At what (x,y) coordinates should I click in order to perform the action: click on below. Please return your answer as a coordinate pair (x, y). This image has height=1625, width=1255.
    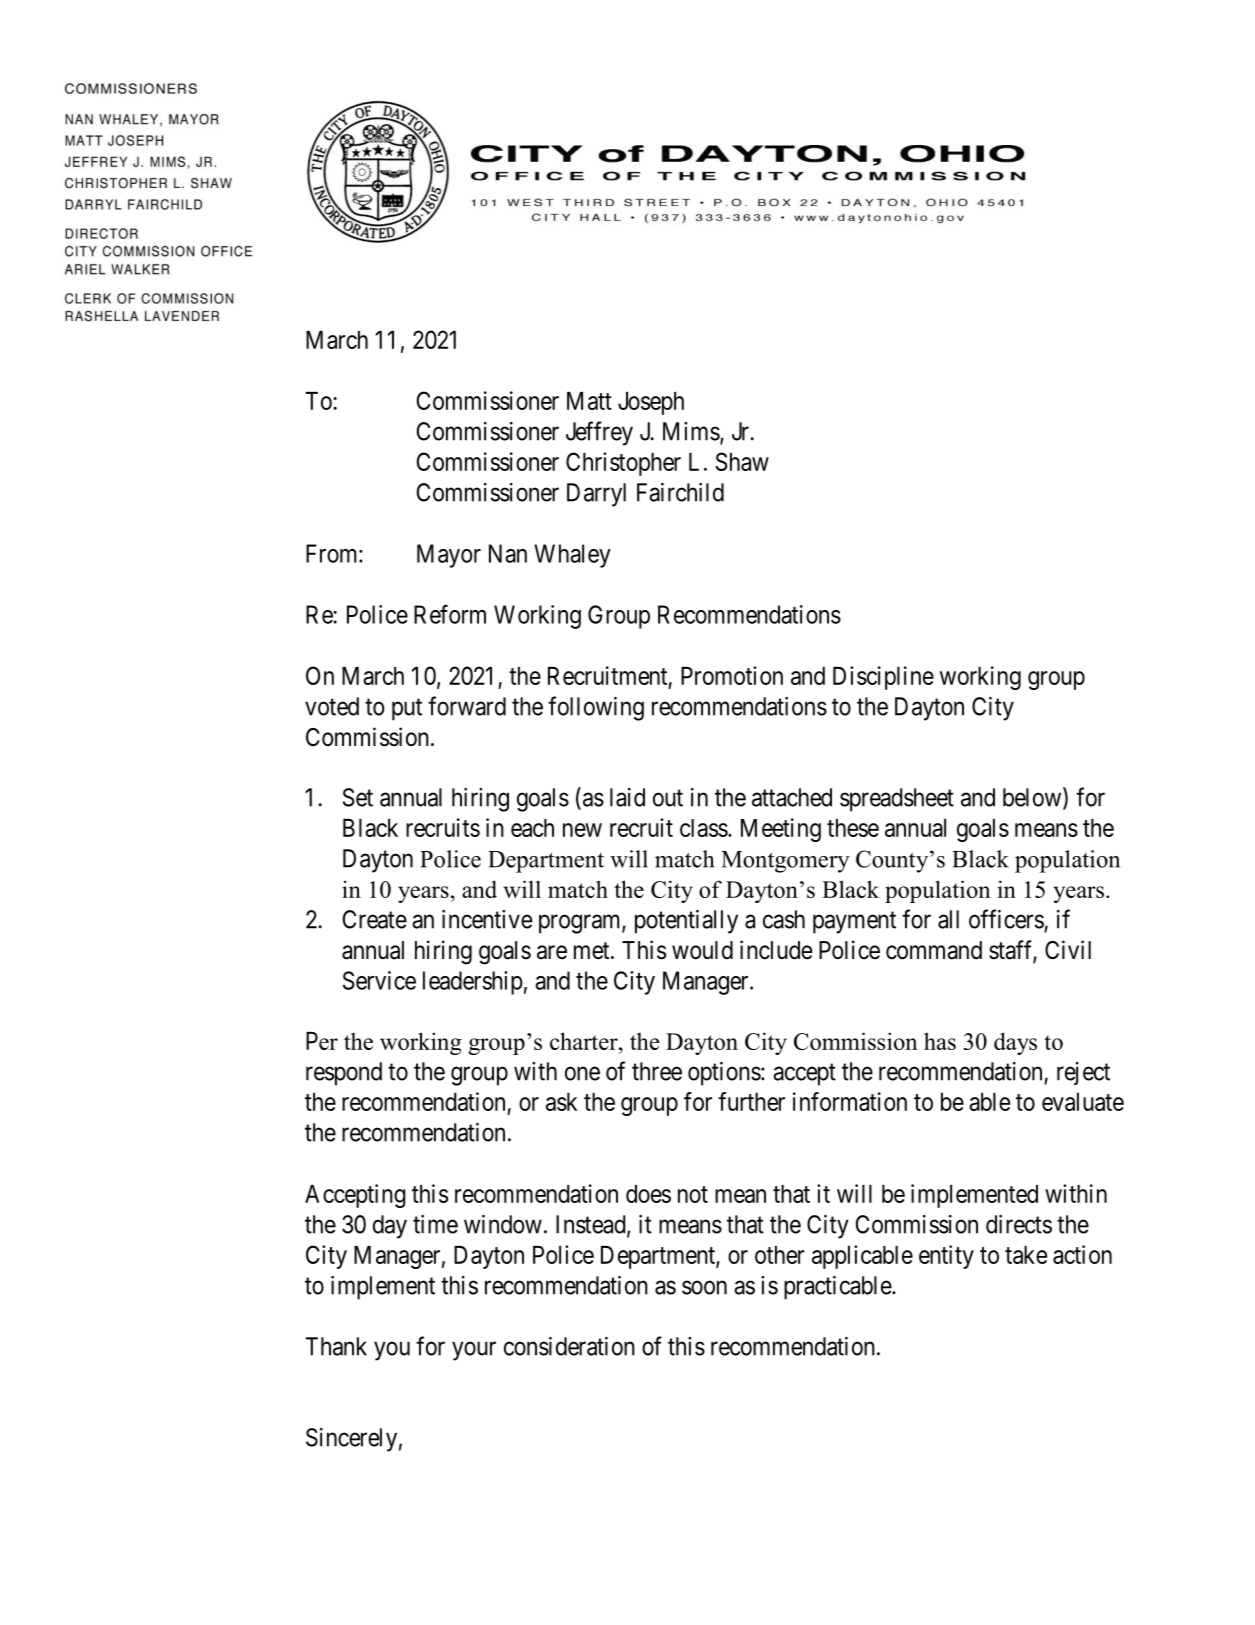
    Looking at the image, I should click on (1033, 798).
